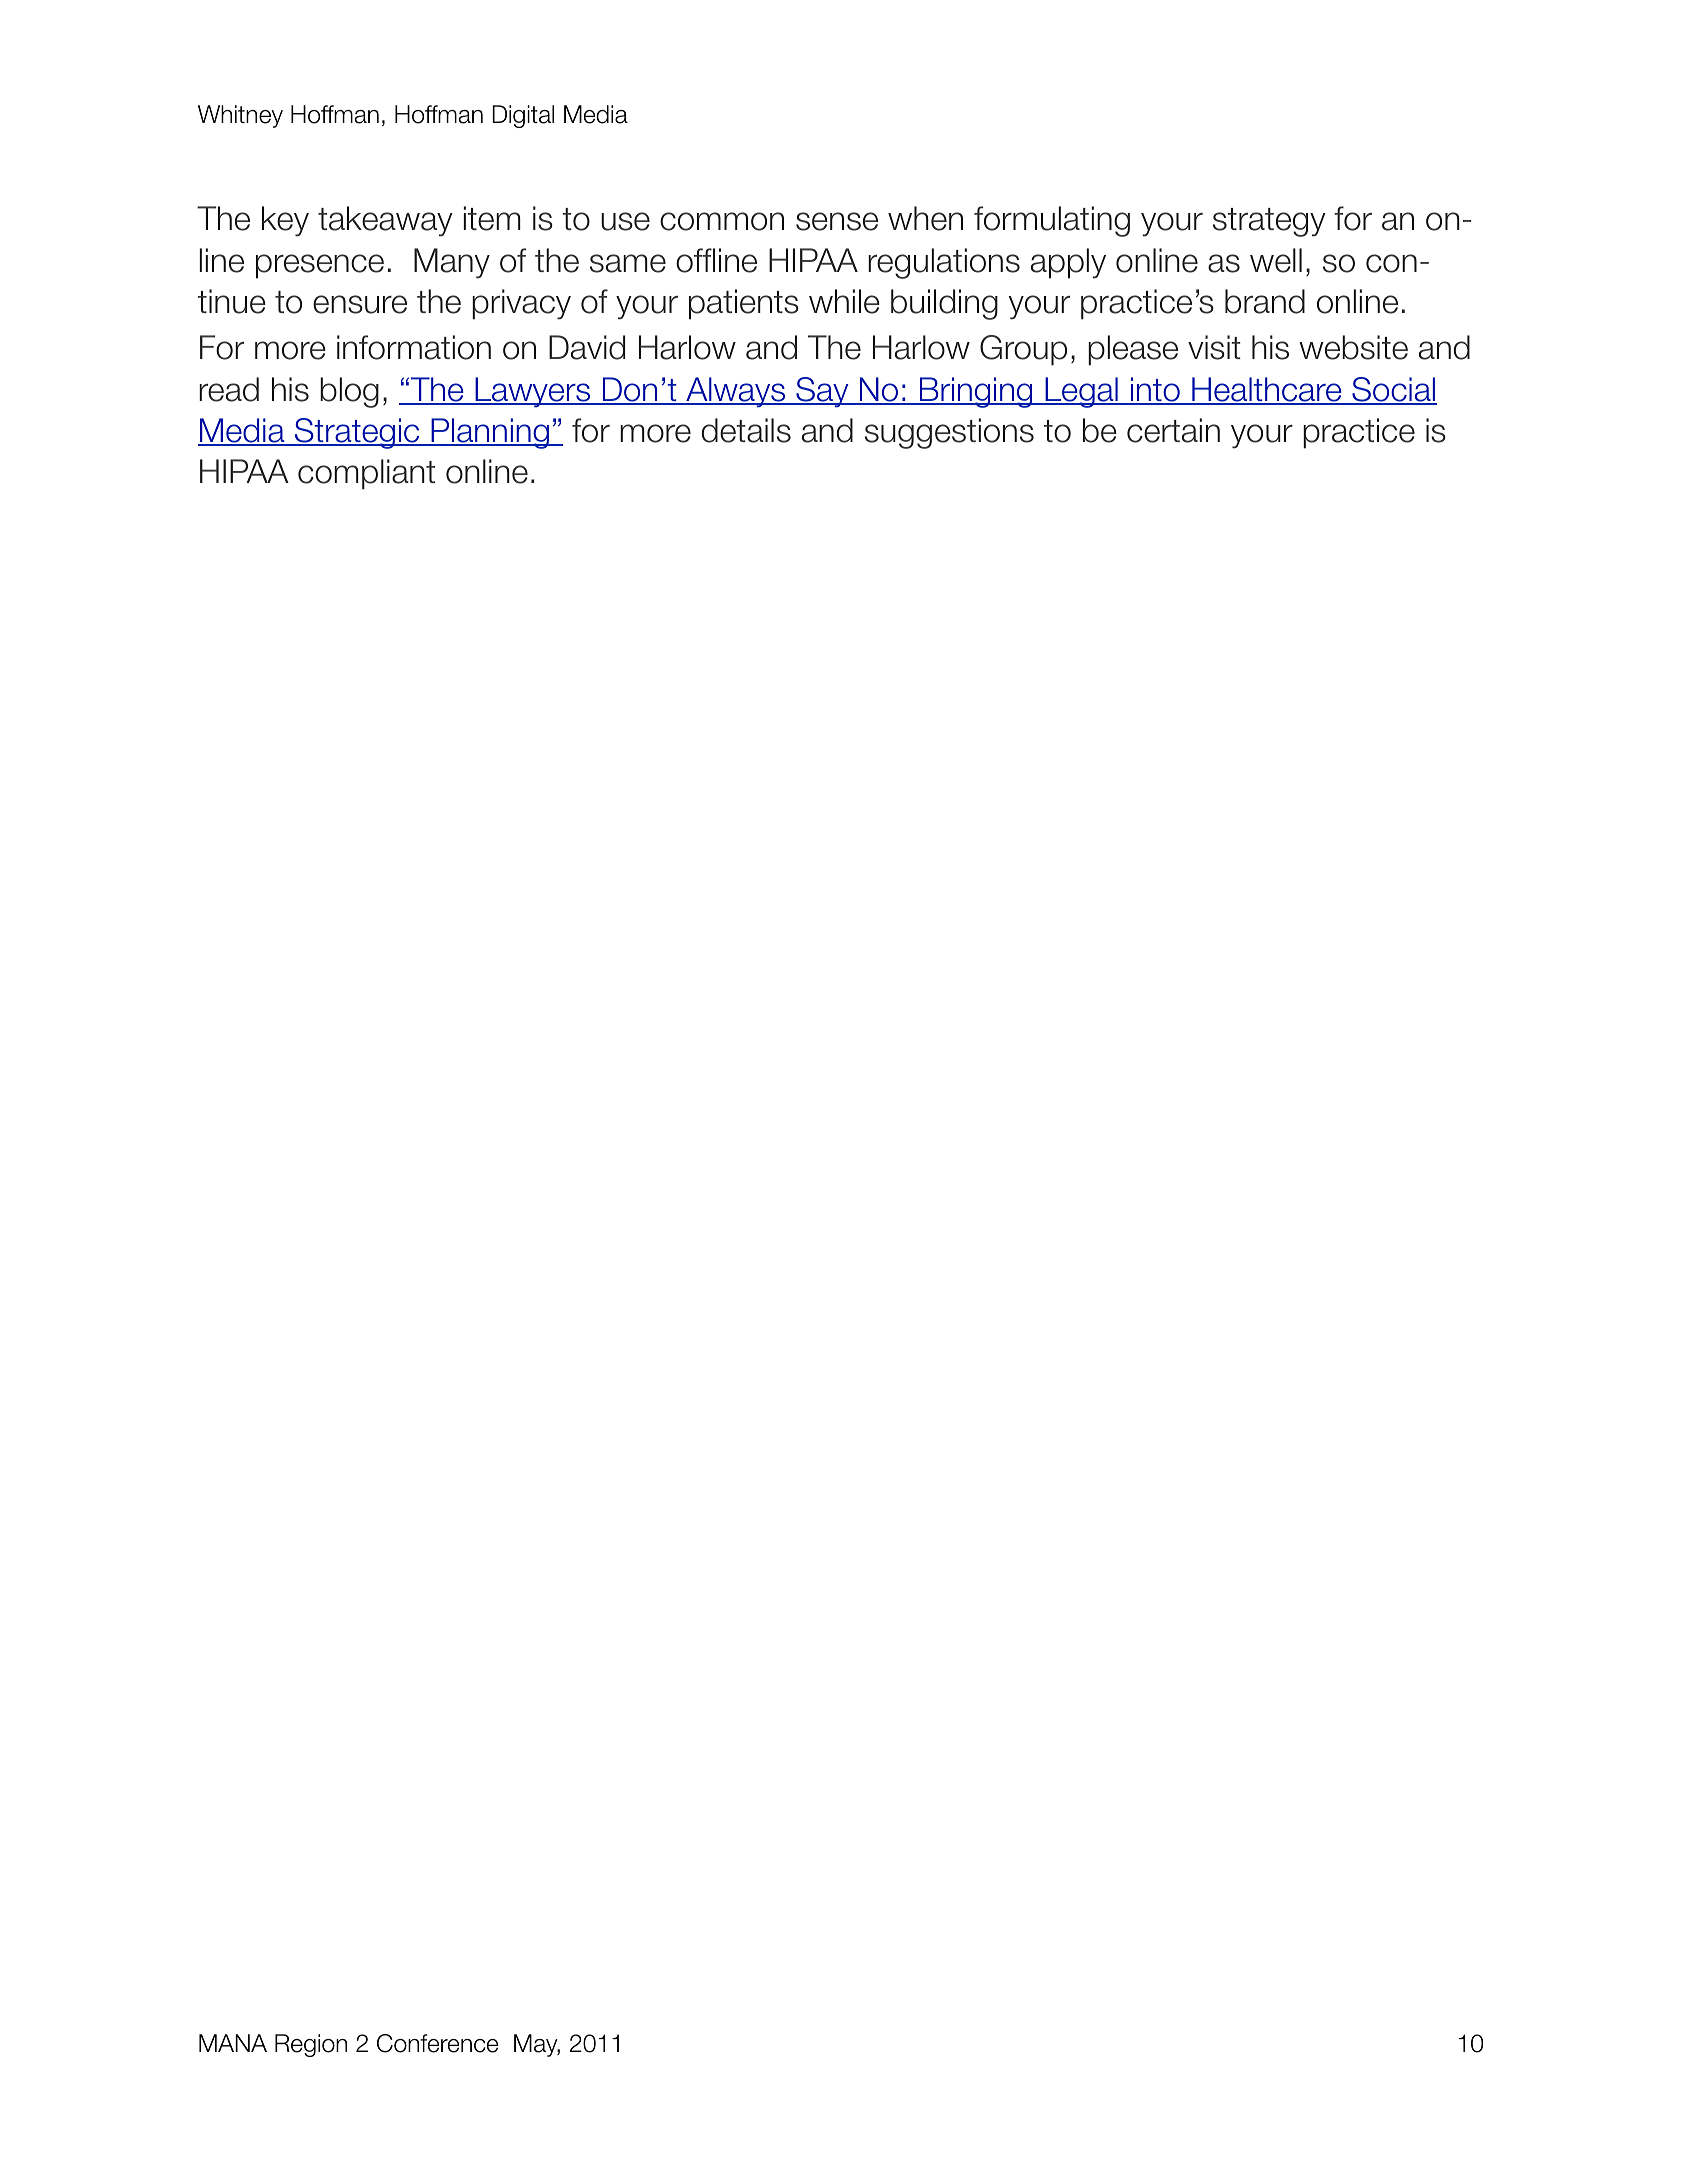 The height and width of the document is (2176, 1682). Describe the element at coordinates (233, 2043) in the document. I see `MANA` at that location.
